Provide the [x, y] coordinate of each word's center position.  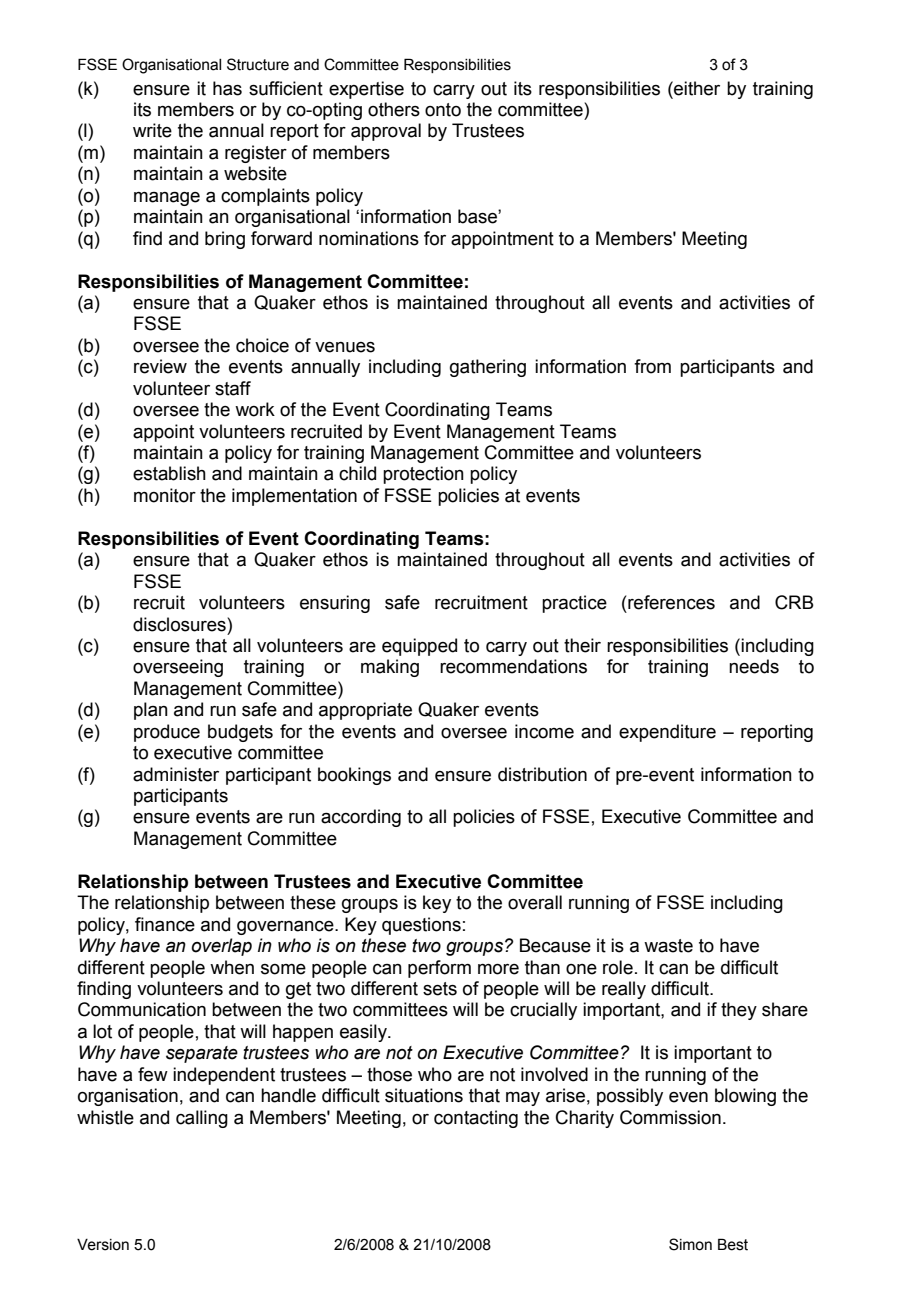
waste [668, 946]
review [160, 366]
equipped [419, 647]
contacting [476, 1119]
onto [443, 110]
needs [754, 666]
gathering [488, 368]
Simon [690, 1244]
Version [103, 1245]
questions [421, 926]
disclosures [180, 624]
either [696, 88]
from [652, 366]
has [227, 88]
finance [165, 924]
